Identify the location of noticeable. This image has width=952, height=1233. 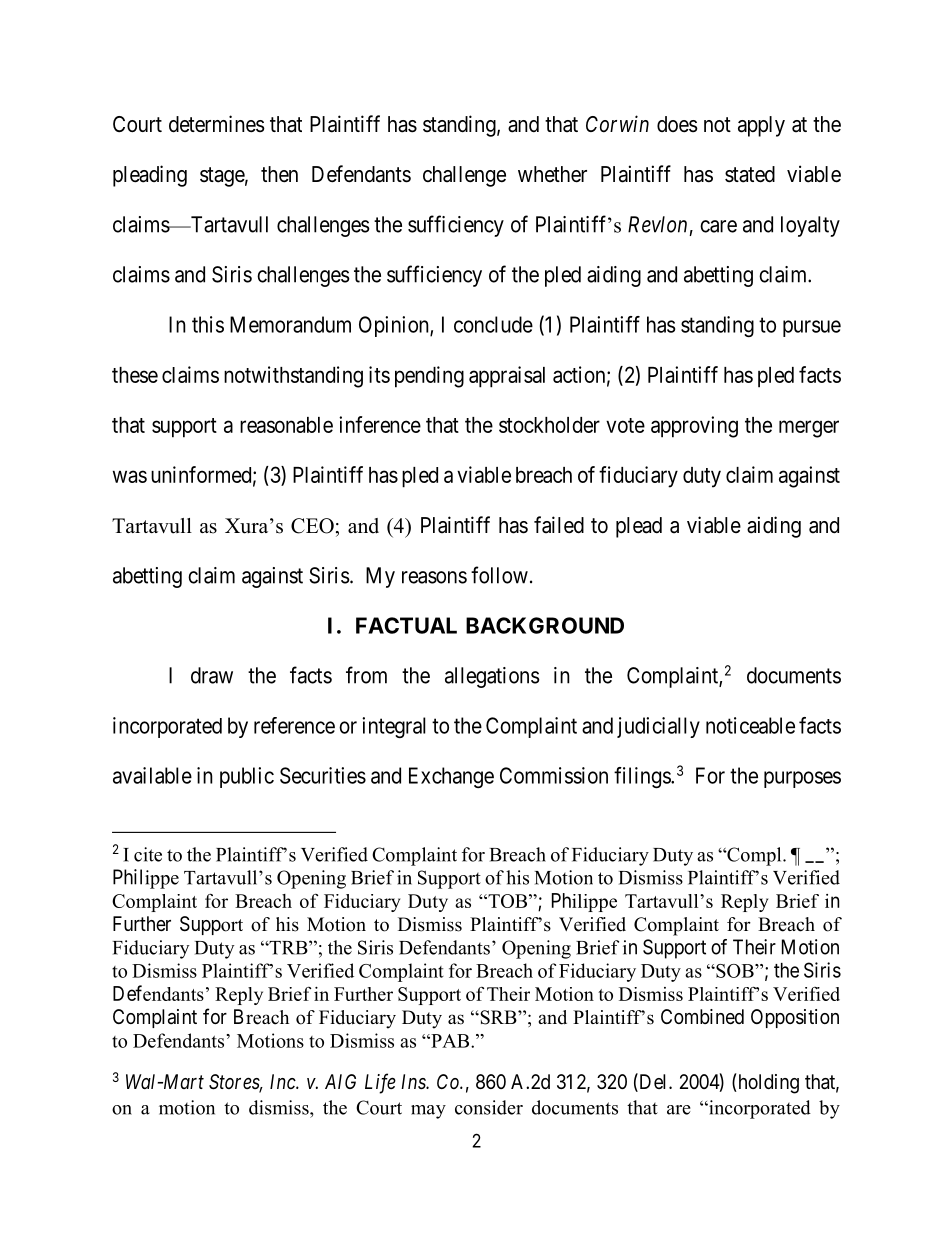
(750, 725).
